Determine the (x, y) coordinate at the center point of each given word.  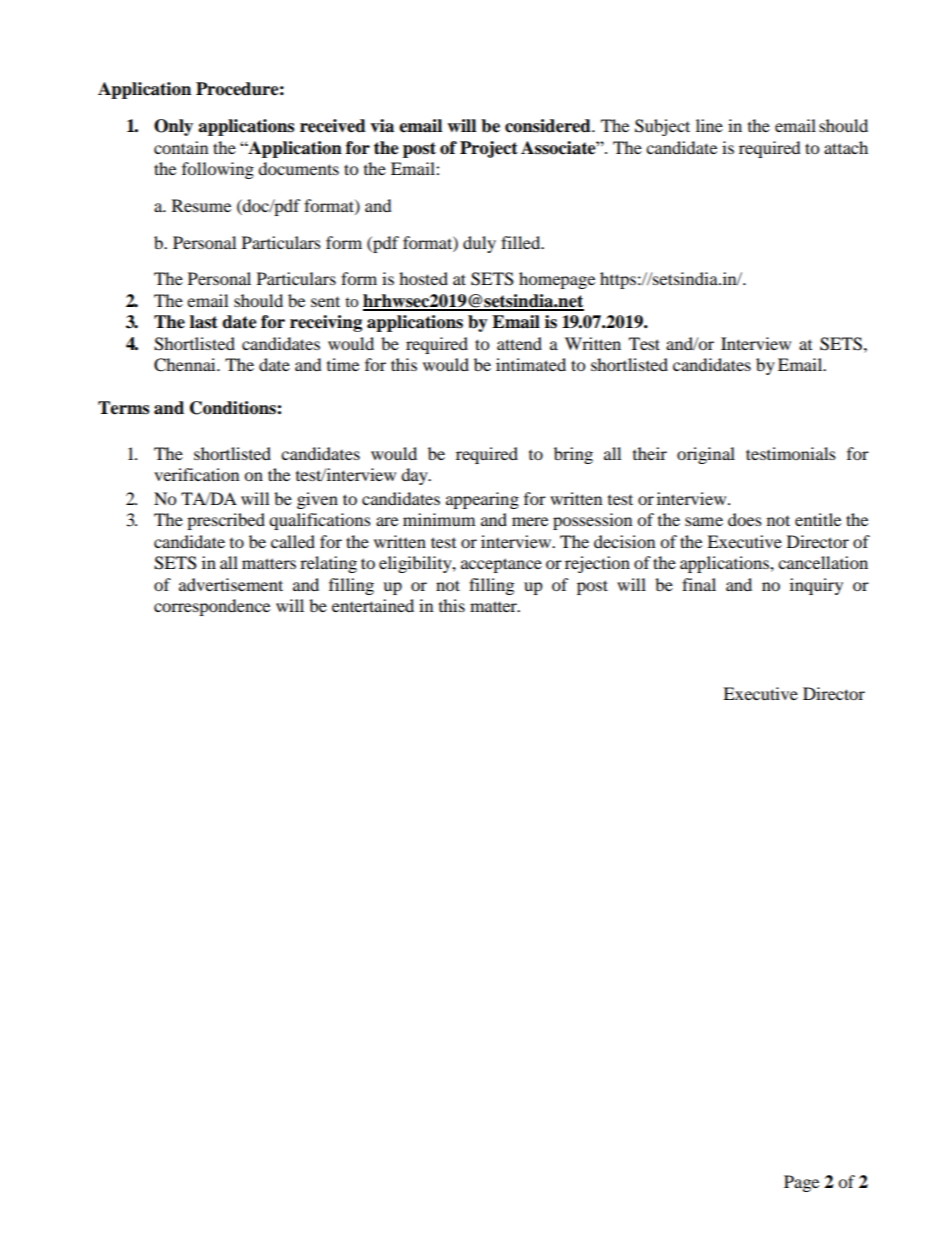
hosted (423, 278)
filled (522, 242)
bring (573, 455)
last (204, 322)
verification (196, 474)
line (709, 125)
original (706, 455)
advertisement (231, 584)
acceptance (501, 565)
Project (489, 149)
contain (181, 147)
